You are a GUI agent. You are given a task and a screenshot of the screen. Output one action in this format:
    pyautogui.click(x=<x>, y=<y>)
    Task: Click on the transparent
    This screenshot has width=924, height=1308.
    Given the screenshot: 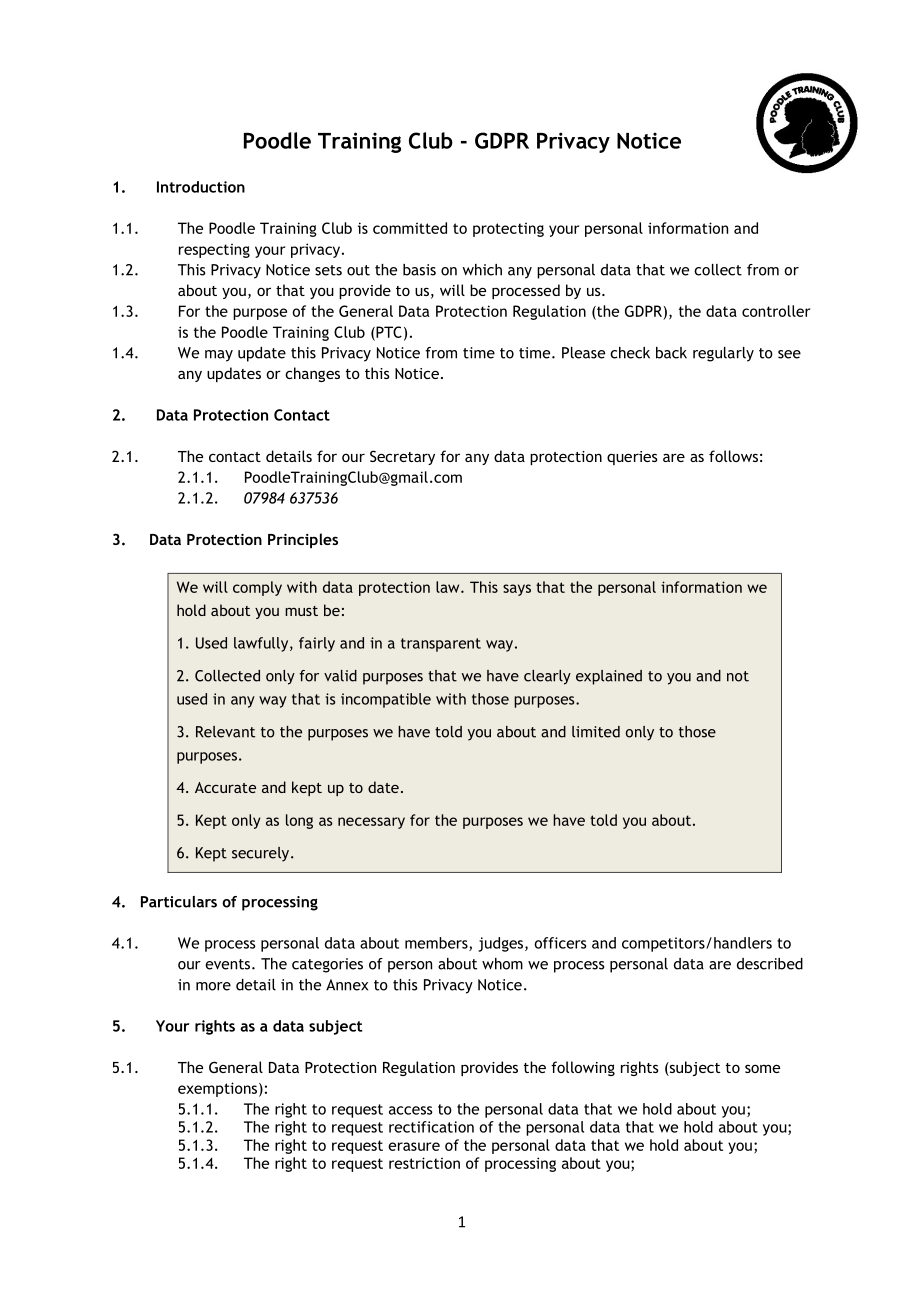 What is the action you would take?
    pyautogui.click(x=441, y=645)
